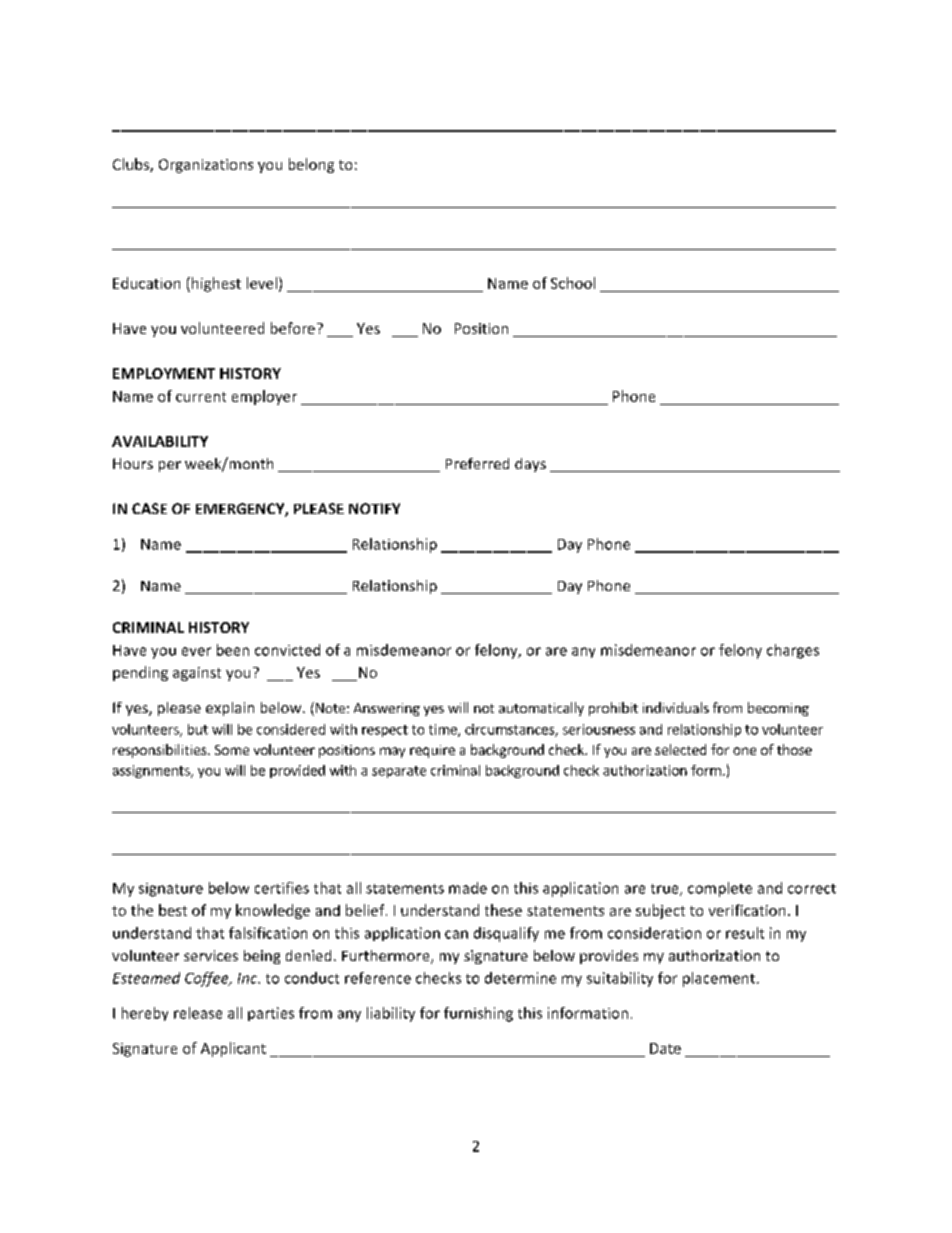 This screenshot has width=952, height=1233. I want to click on selected, so click(680, 749).
